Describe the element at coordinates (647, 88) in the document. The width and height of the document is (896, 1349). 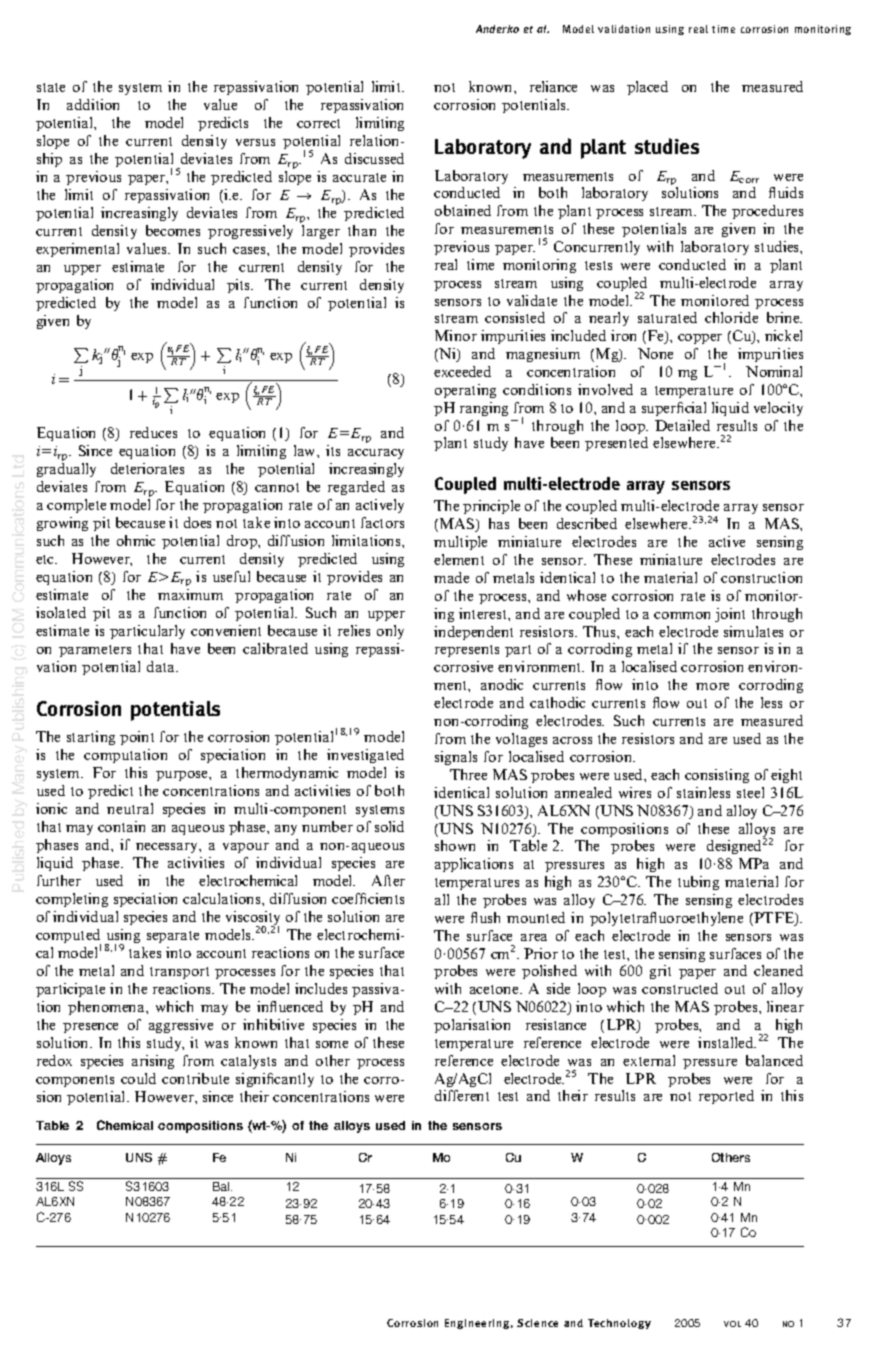
I see `placed` at that location.
